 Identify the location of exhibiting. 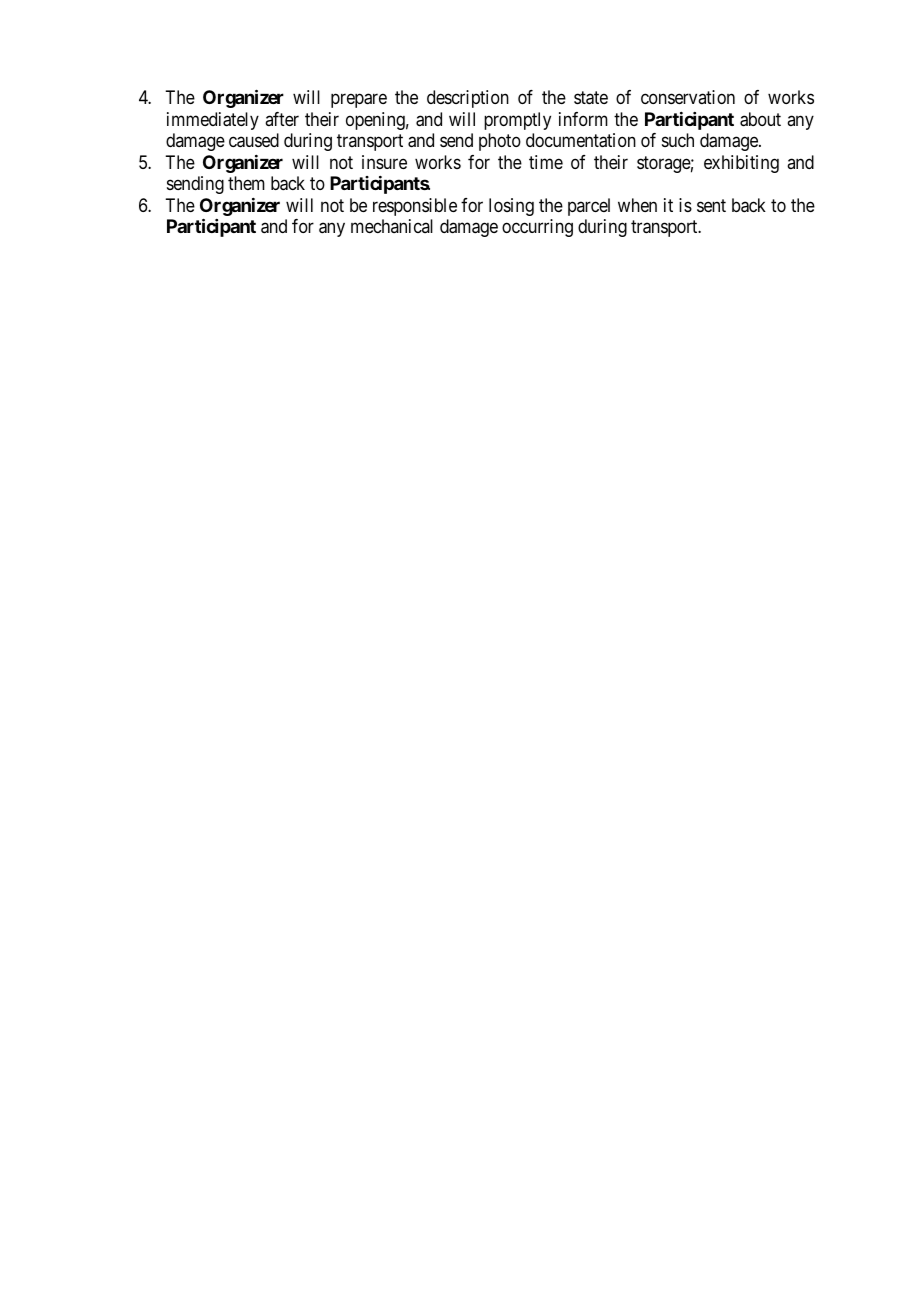
(741, 164).
